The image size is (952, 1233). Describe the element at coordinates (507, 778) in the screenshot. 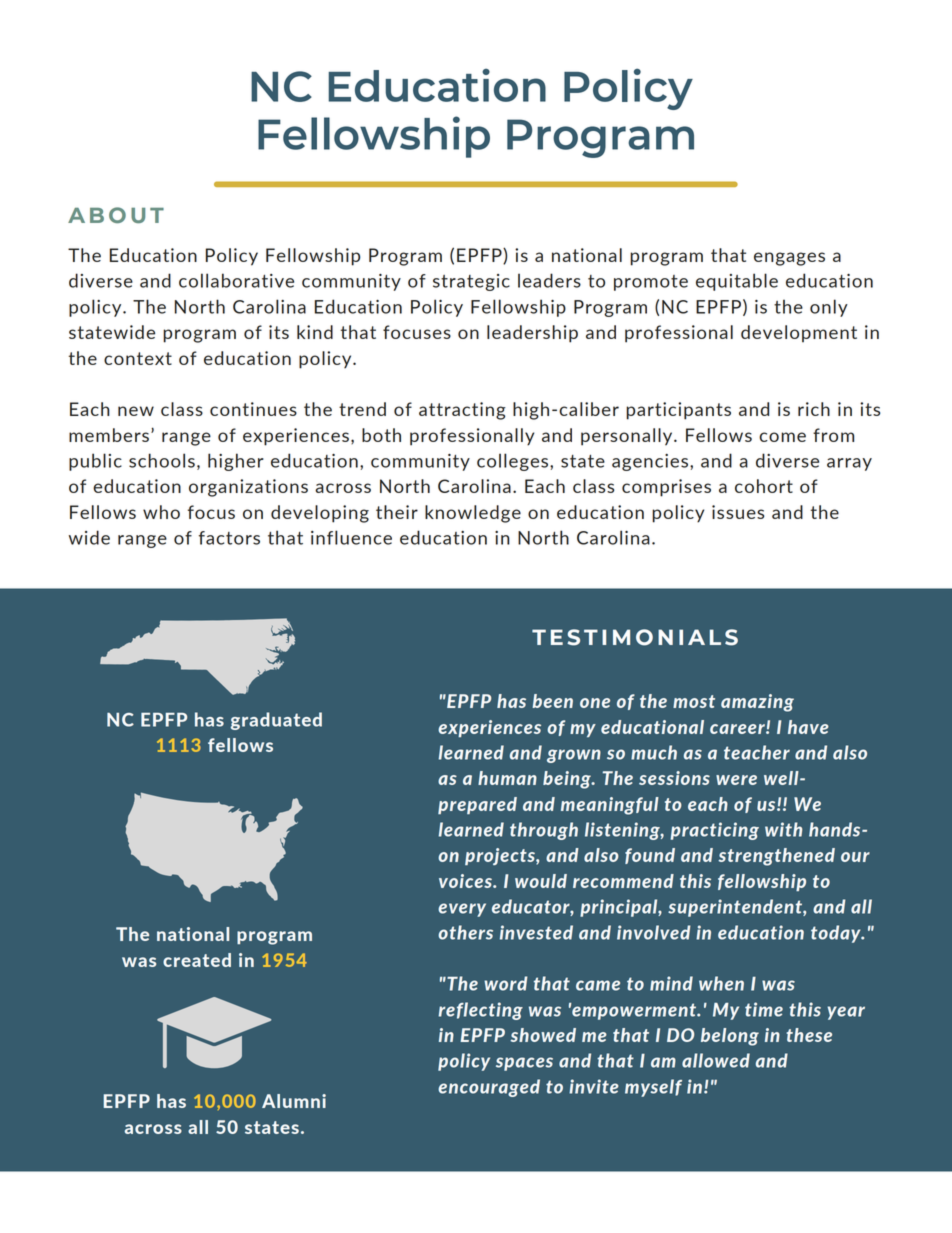

I see `human` at that location.
